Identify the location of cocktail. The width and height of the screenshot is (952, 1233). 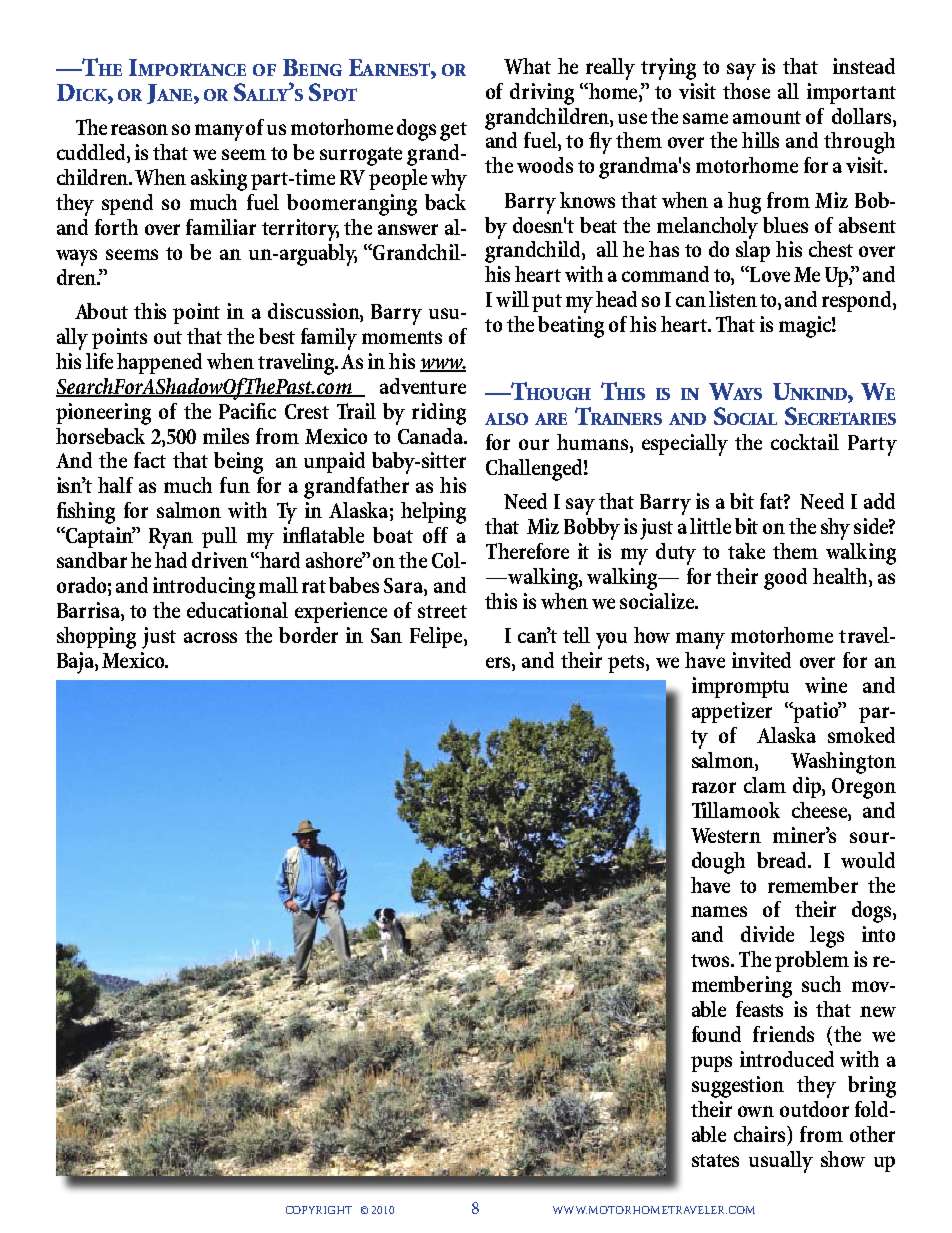
(805, 442).
